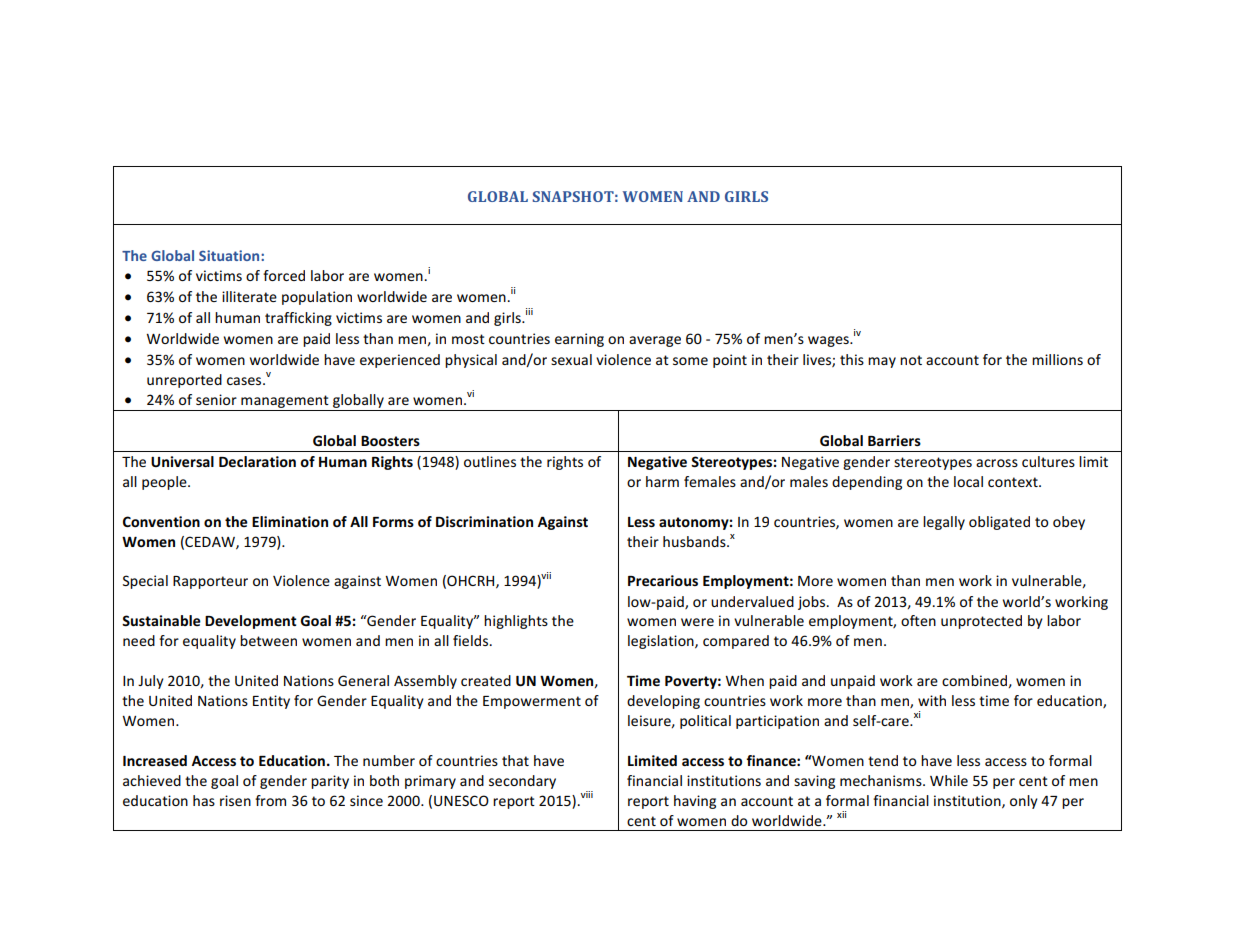 The width and height of the screenshot is (1233, 952). I want to click on wages, so click(829, 341).
